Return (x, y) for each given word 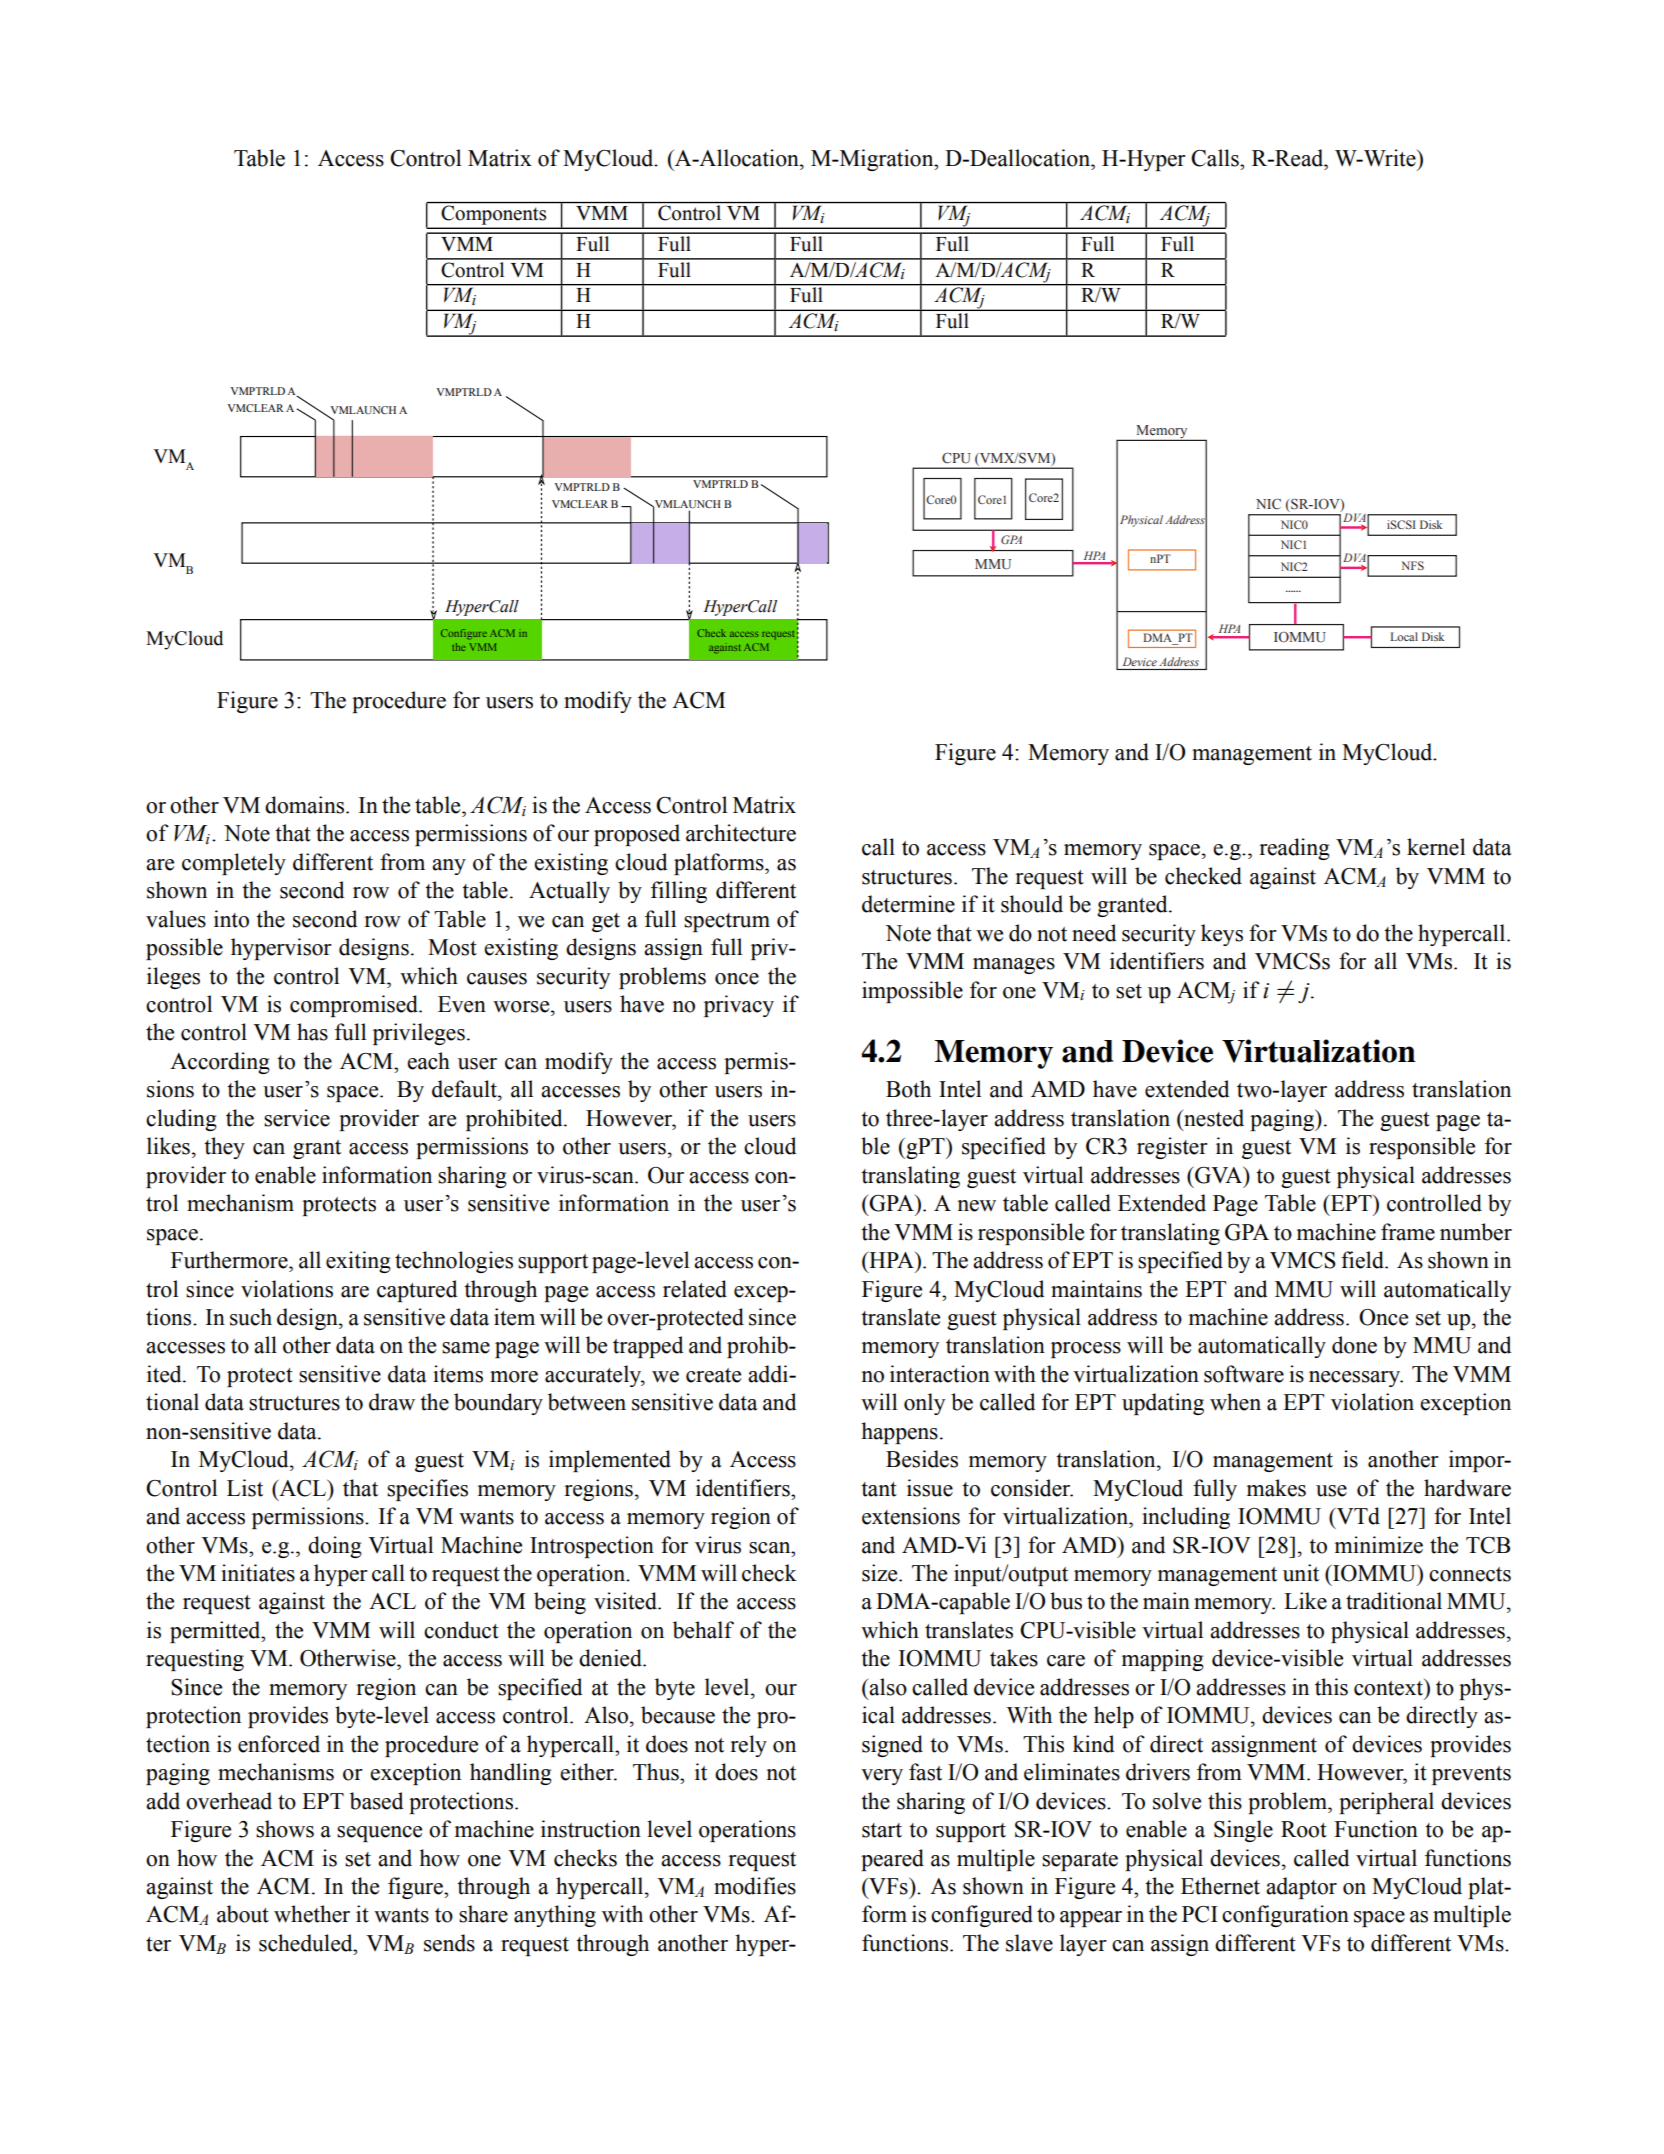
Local (1404, 636)
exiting (358, 1262)
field (1363, 1260)
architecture (741, 833)
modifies (755, 1886)
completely (234, 864)
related (695, 1289)
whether (312, 1914)
